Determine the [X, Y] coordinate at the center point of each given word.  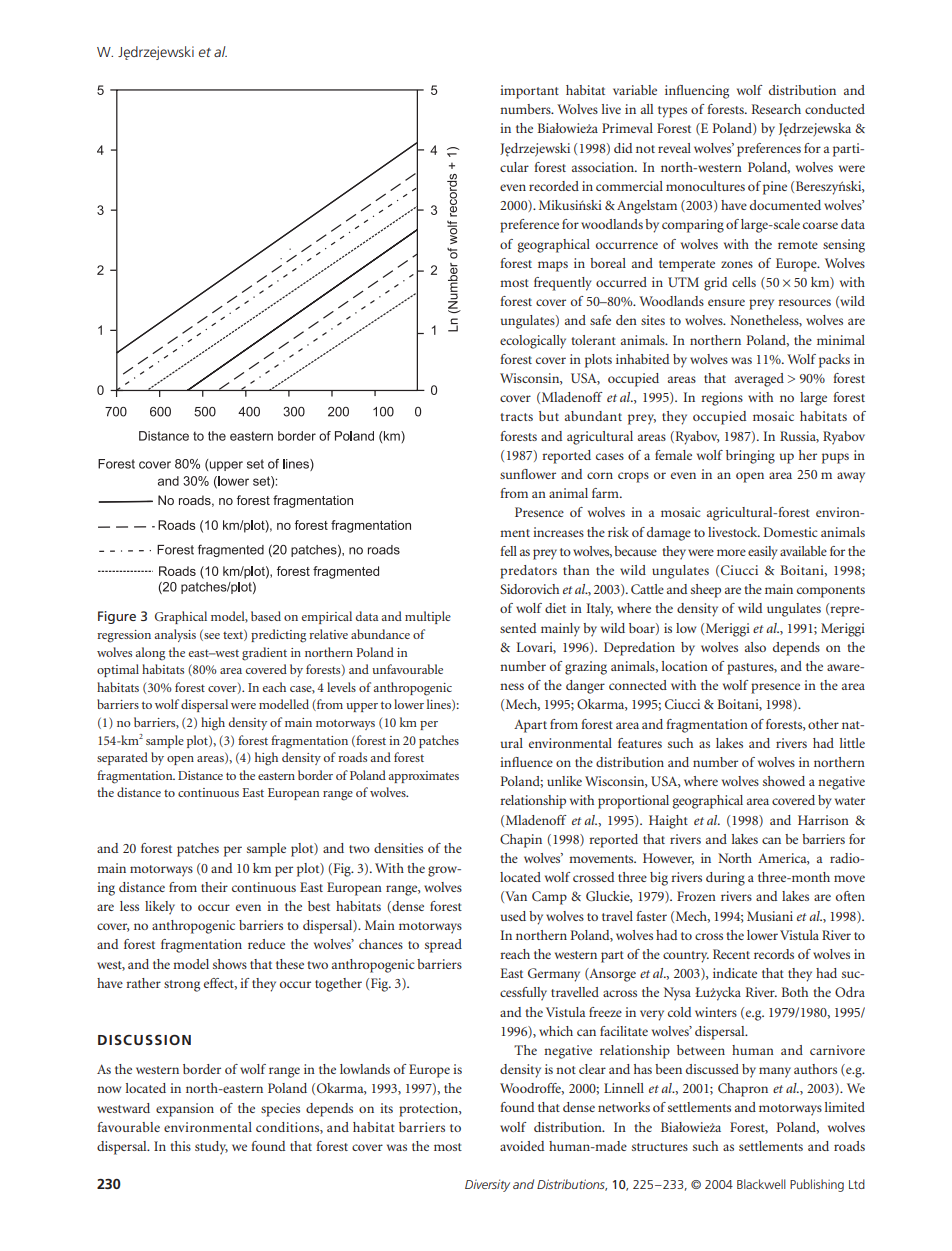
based [266, 616]
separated [122, 758]
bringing [750, 457]
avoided [522, 1146]
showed [784, 781]
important [529, 92]
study [211, 1148]
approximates [424, 777]
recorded [554, 186]
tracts [516, 417]
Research [776, 109]
